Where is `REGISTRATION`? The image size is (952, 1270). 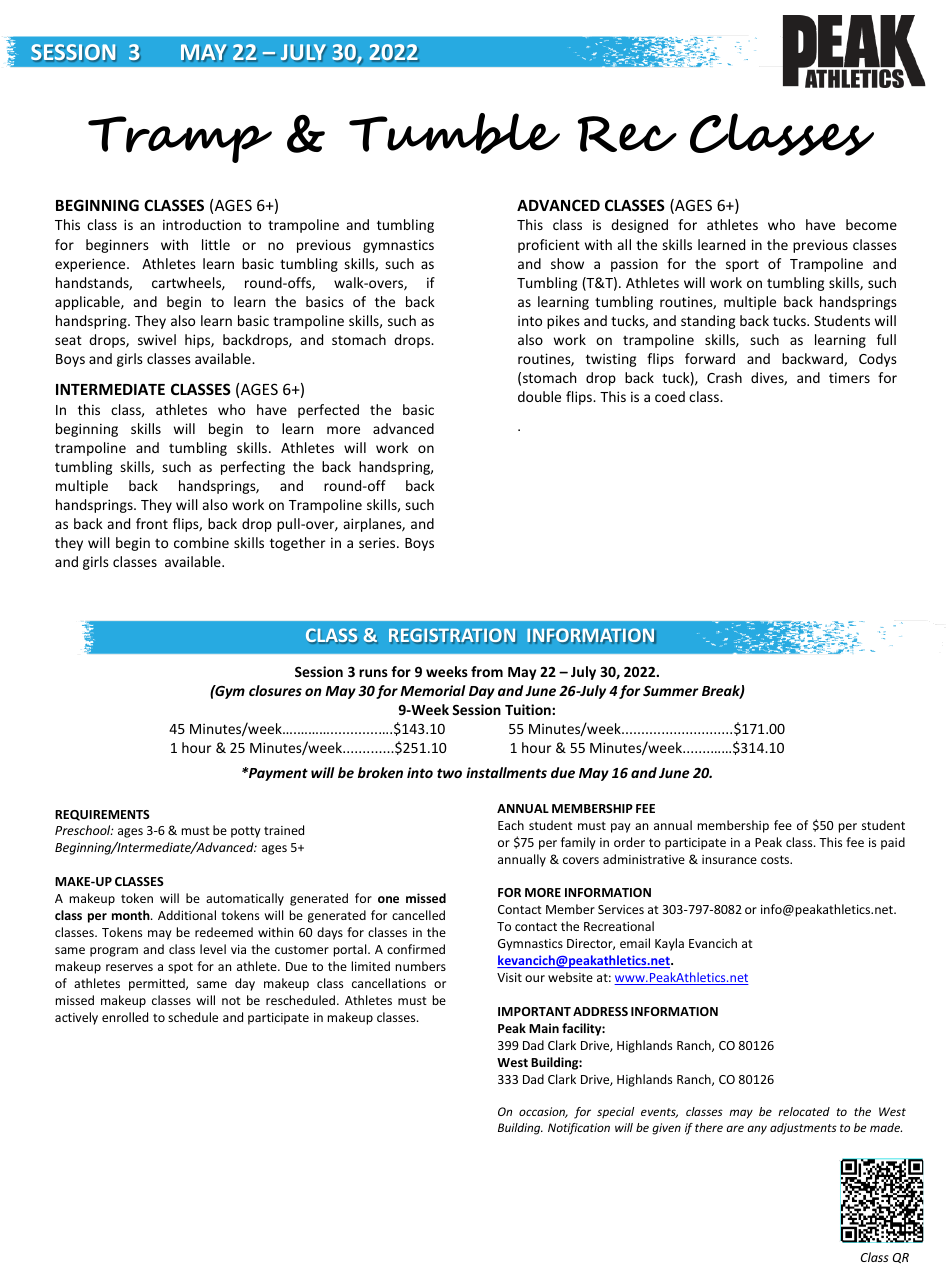
REGISTRATION is located at coordinates (452, 636).
